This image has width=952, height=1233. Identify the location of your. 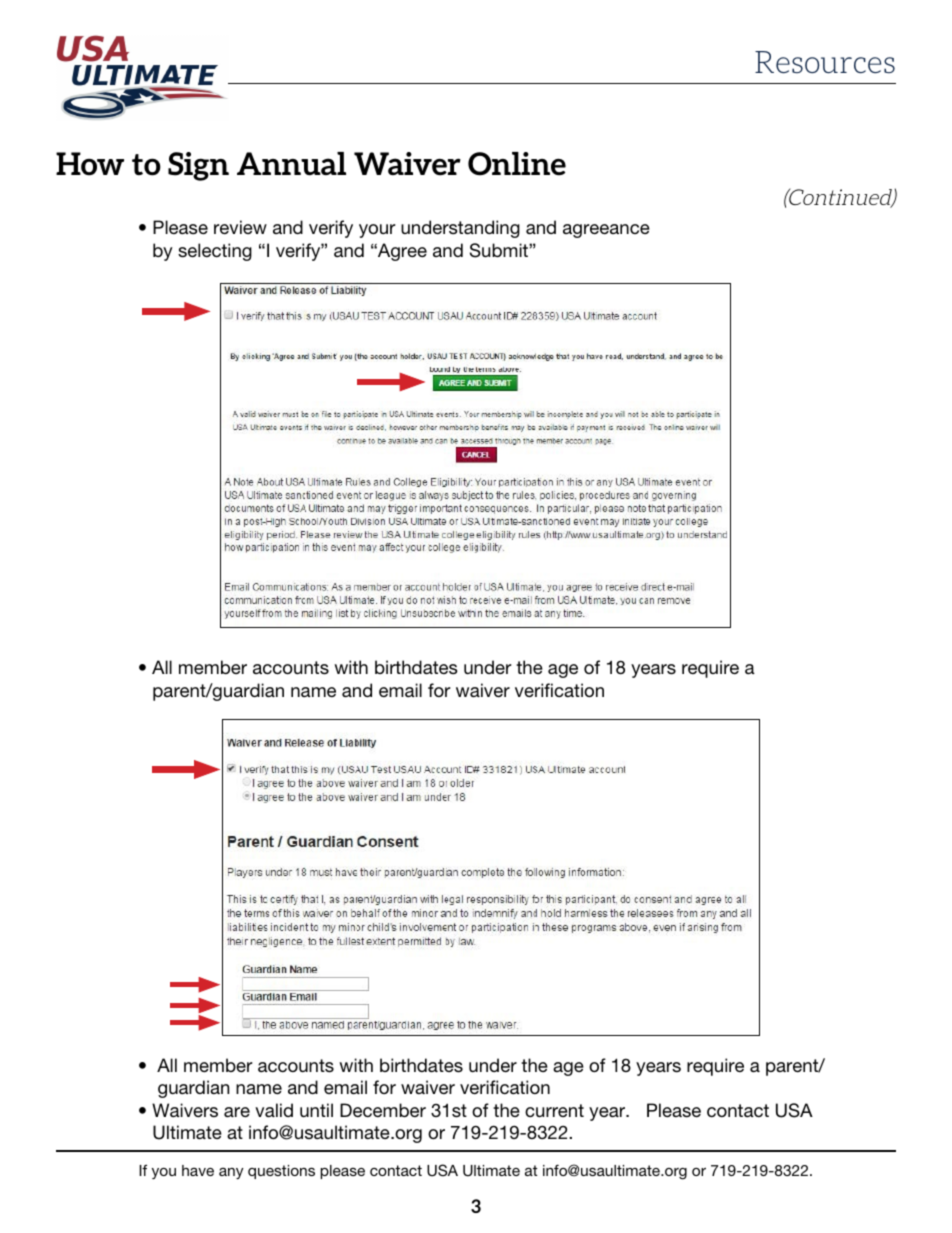
(377, 231).
